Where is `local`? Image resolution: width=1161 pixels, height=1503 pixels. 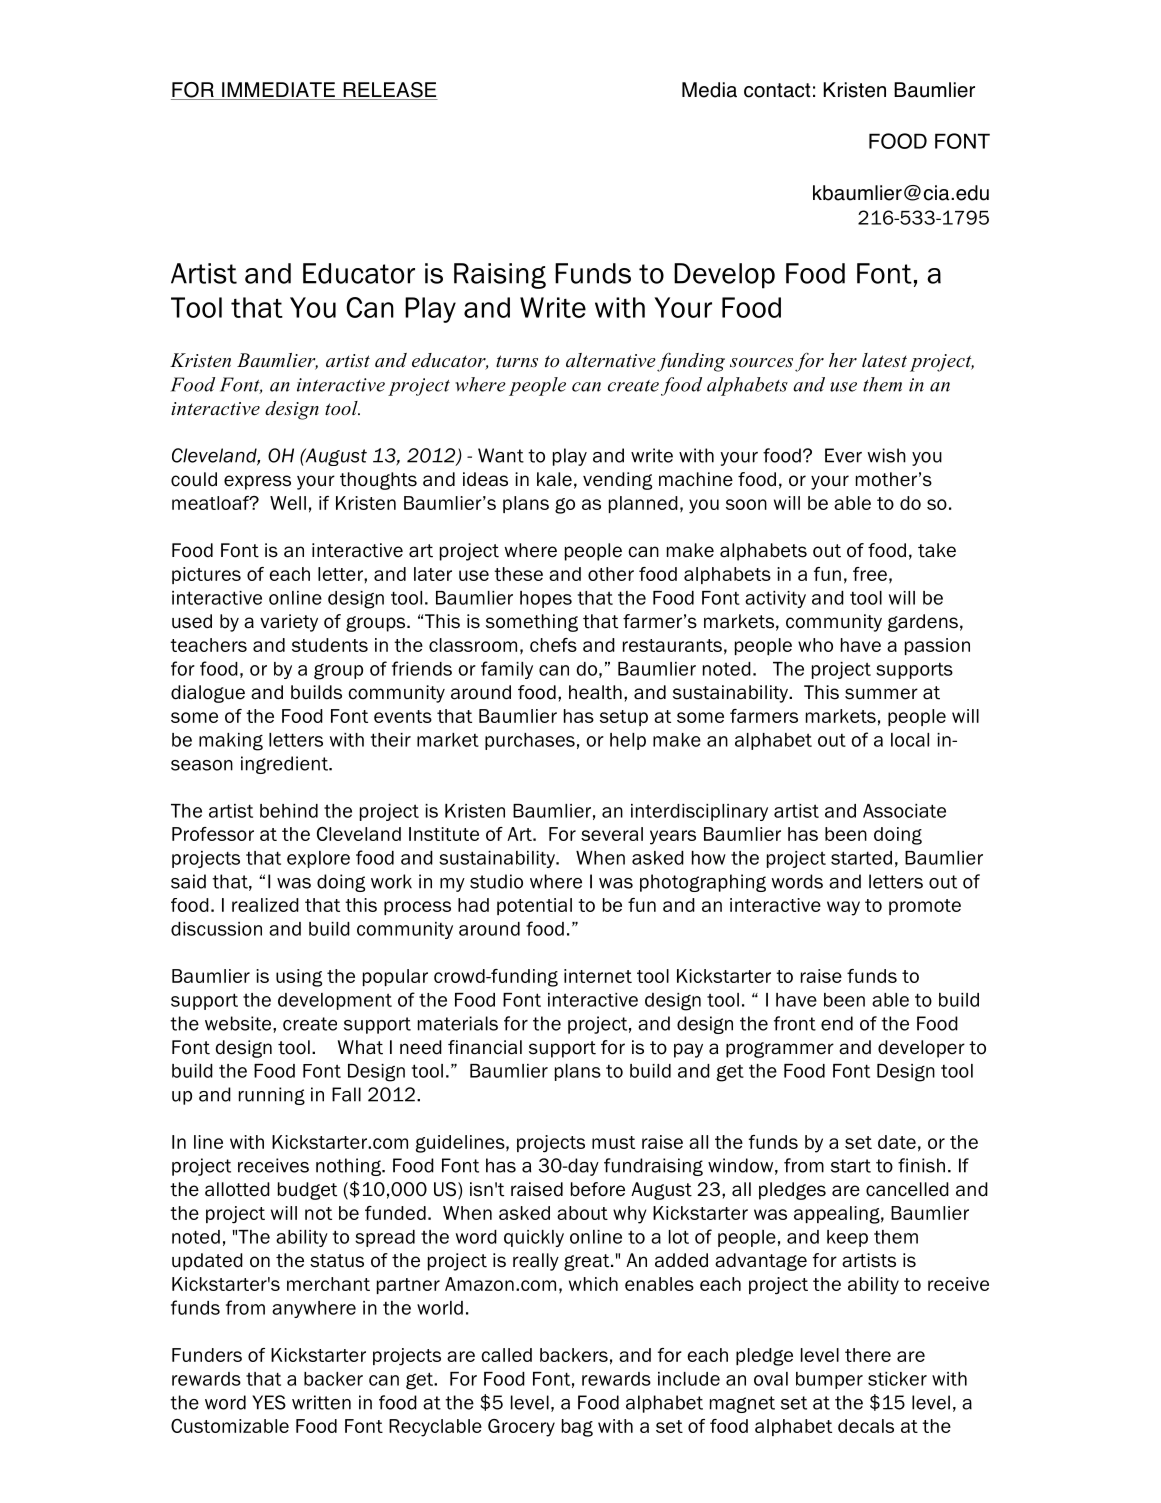
local is located at coordinates (910, 740).
